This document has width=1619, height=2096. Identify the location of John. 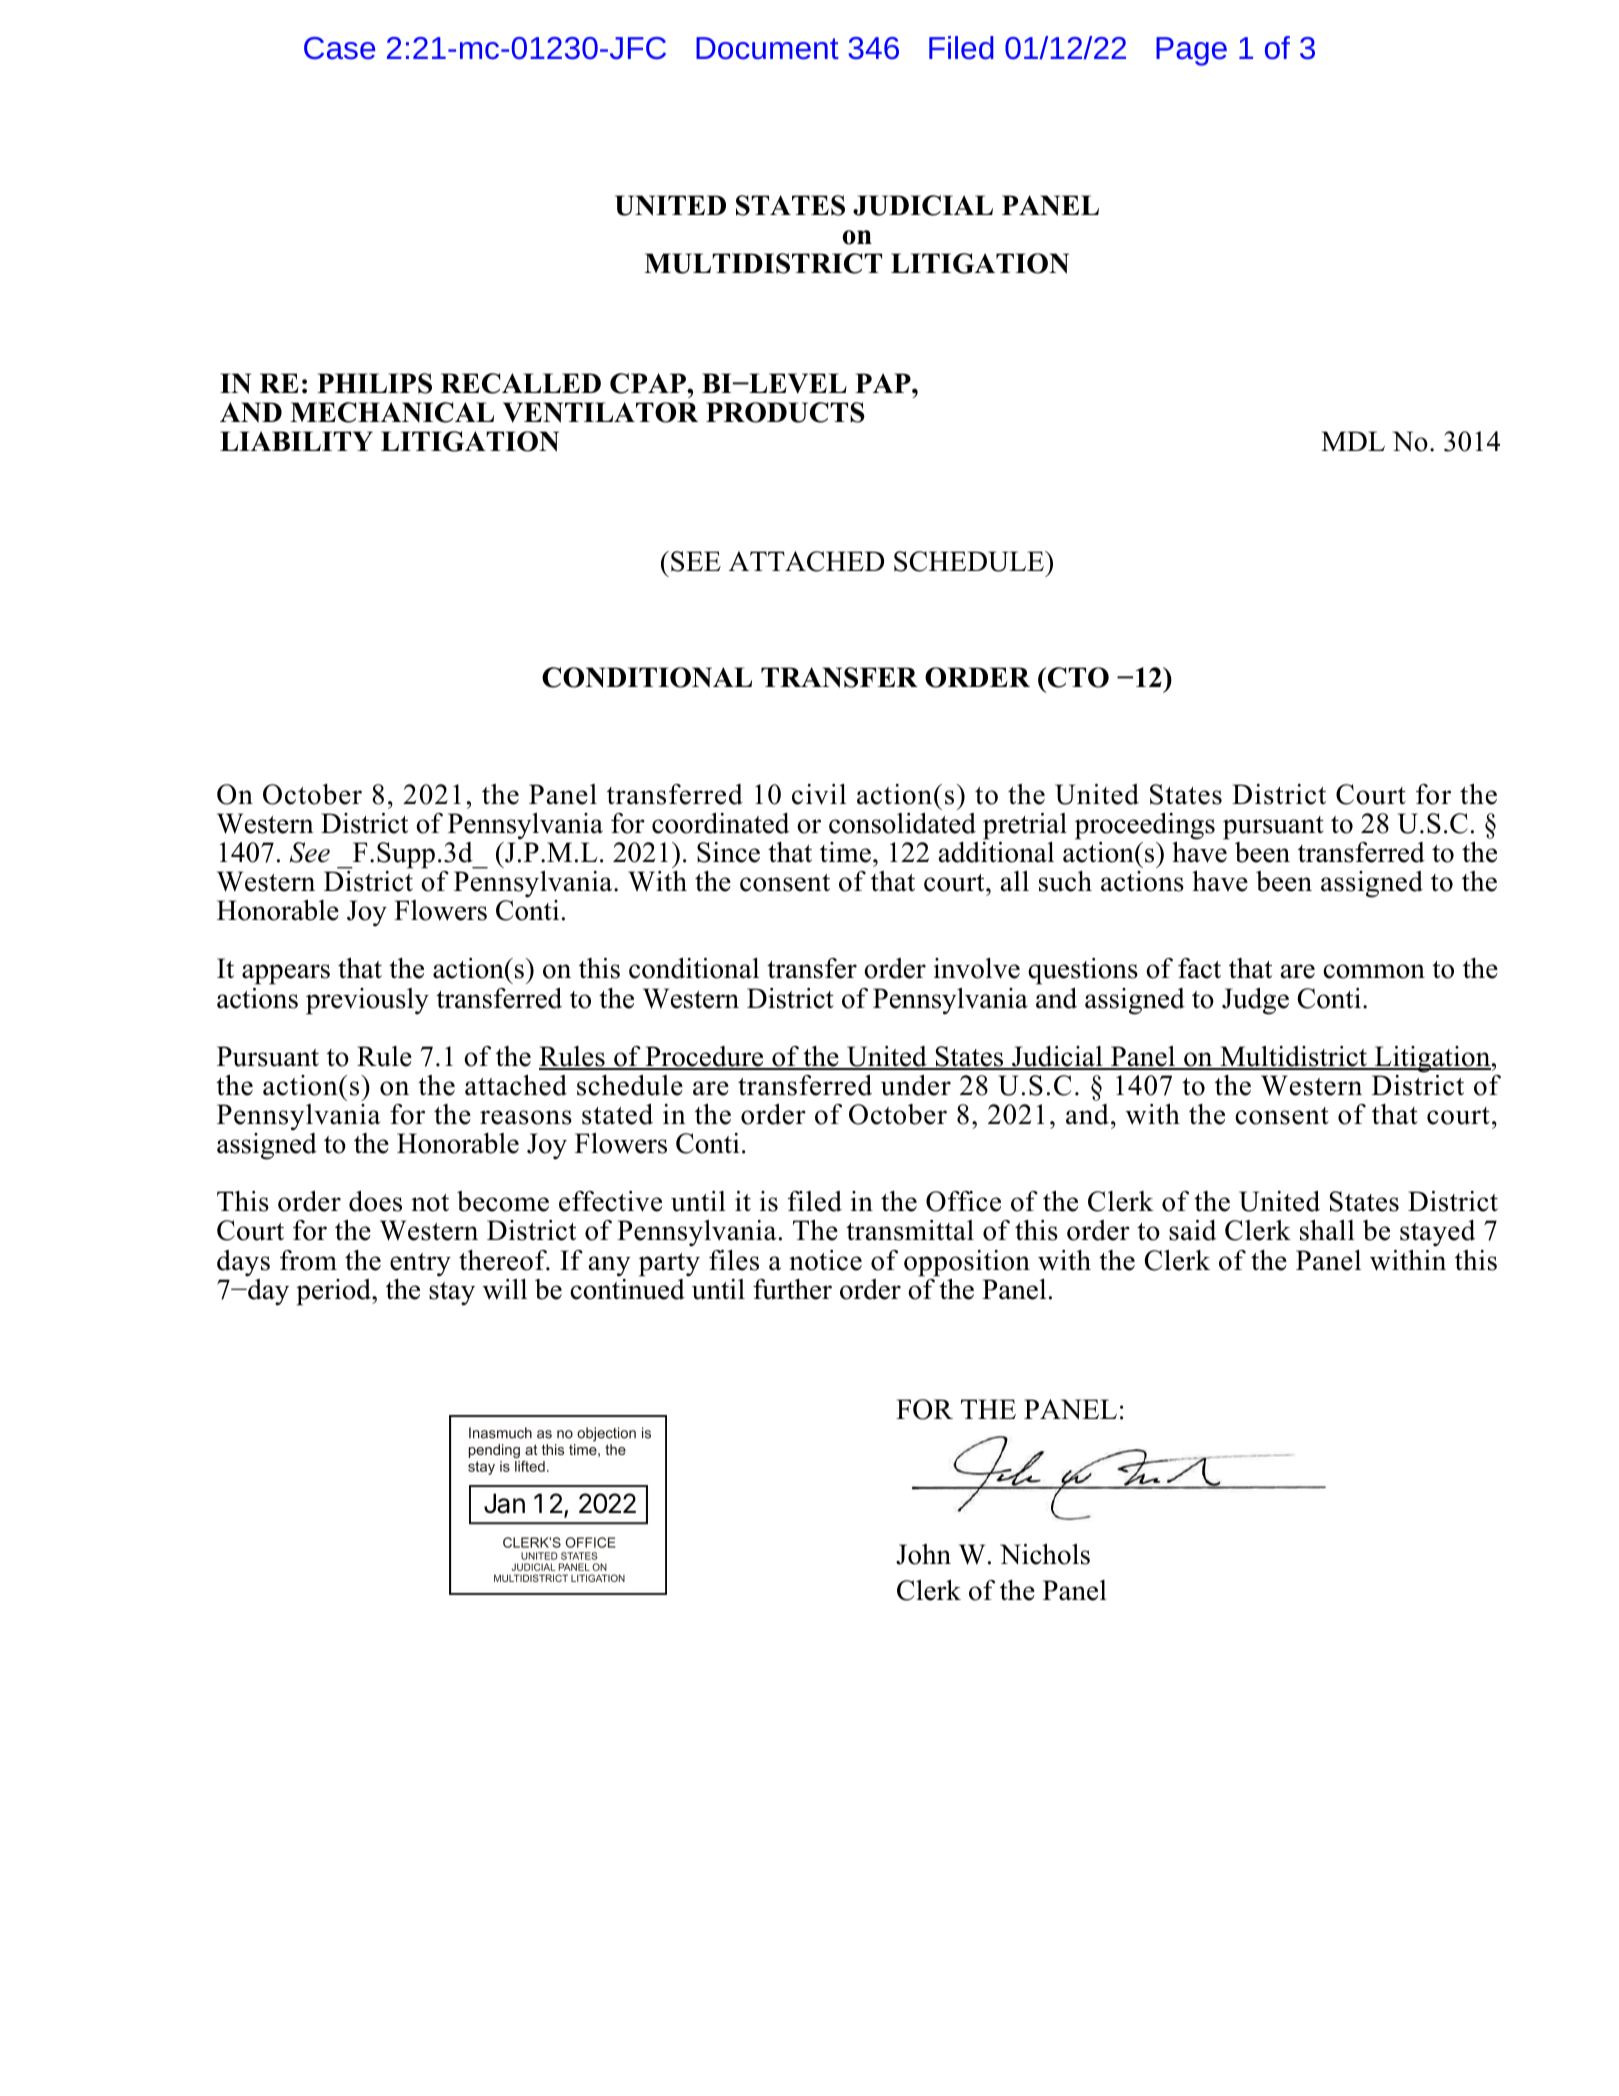
(923, 1554).
